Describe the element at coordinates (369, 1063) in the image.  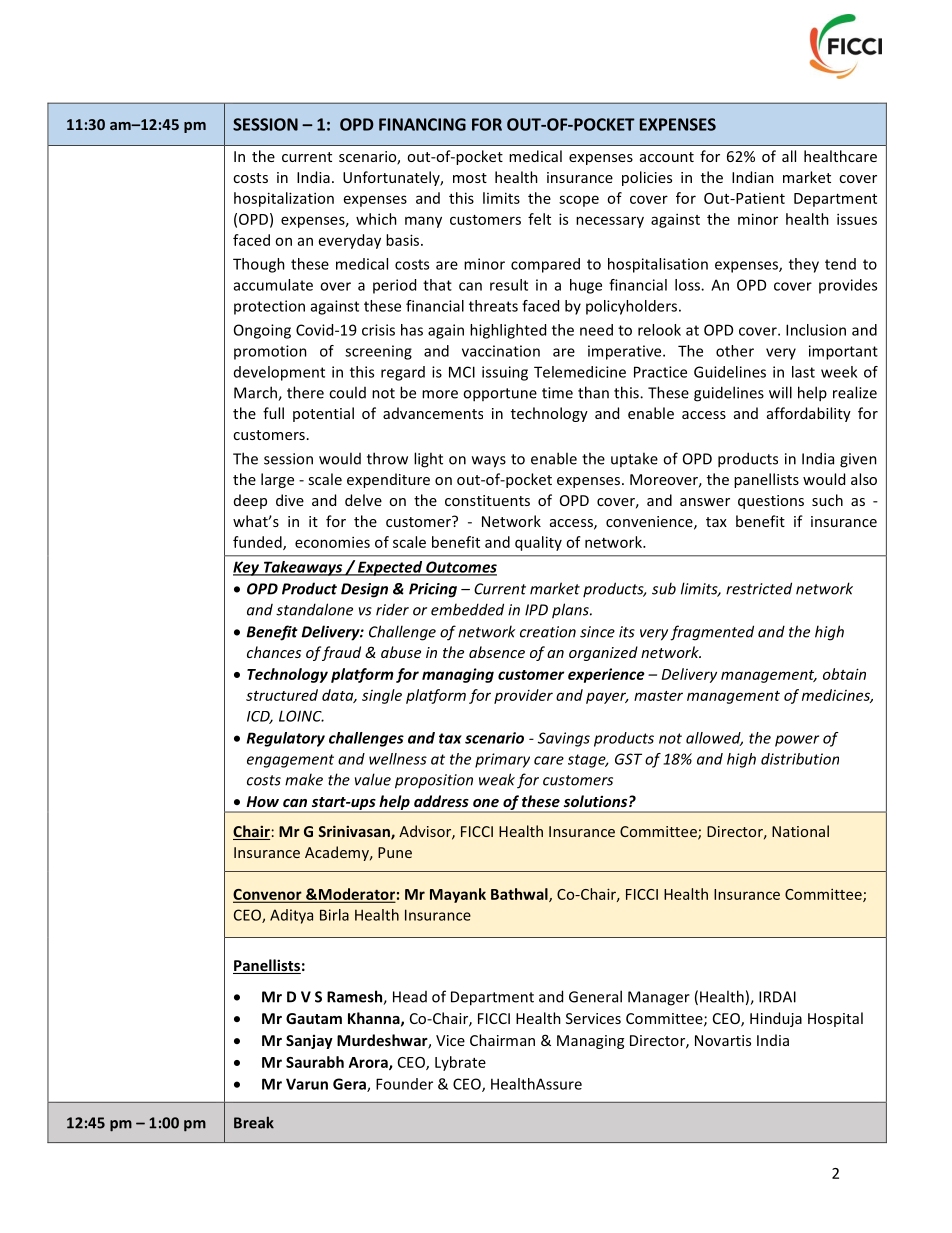
I see `Arora` at that location.
